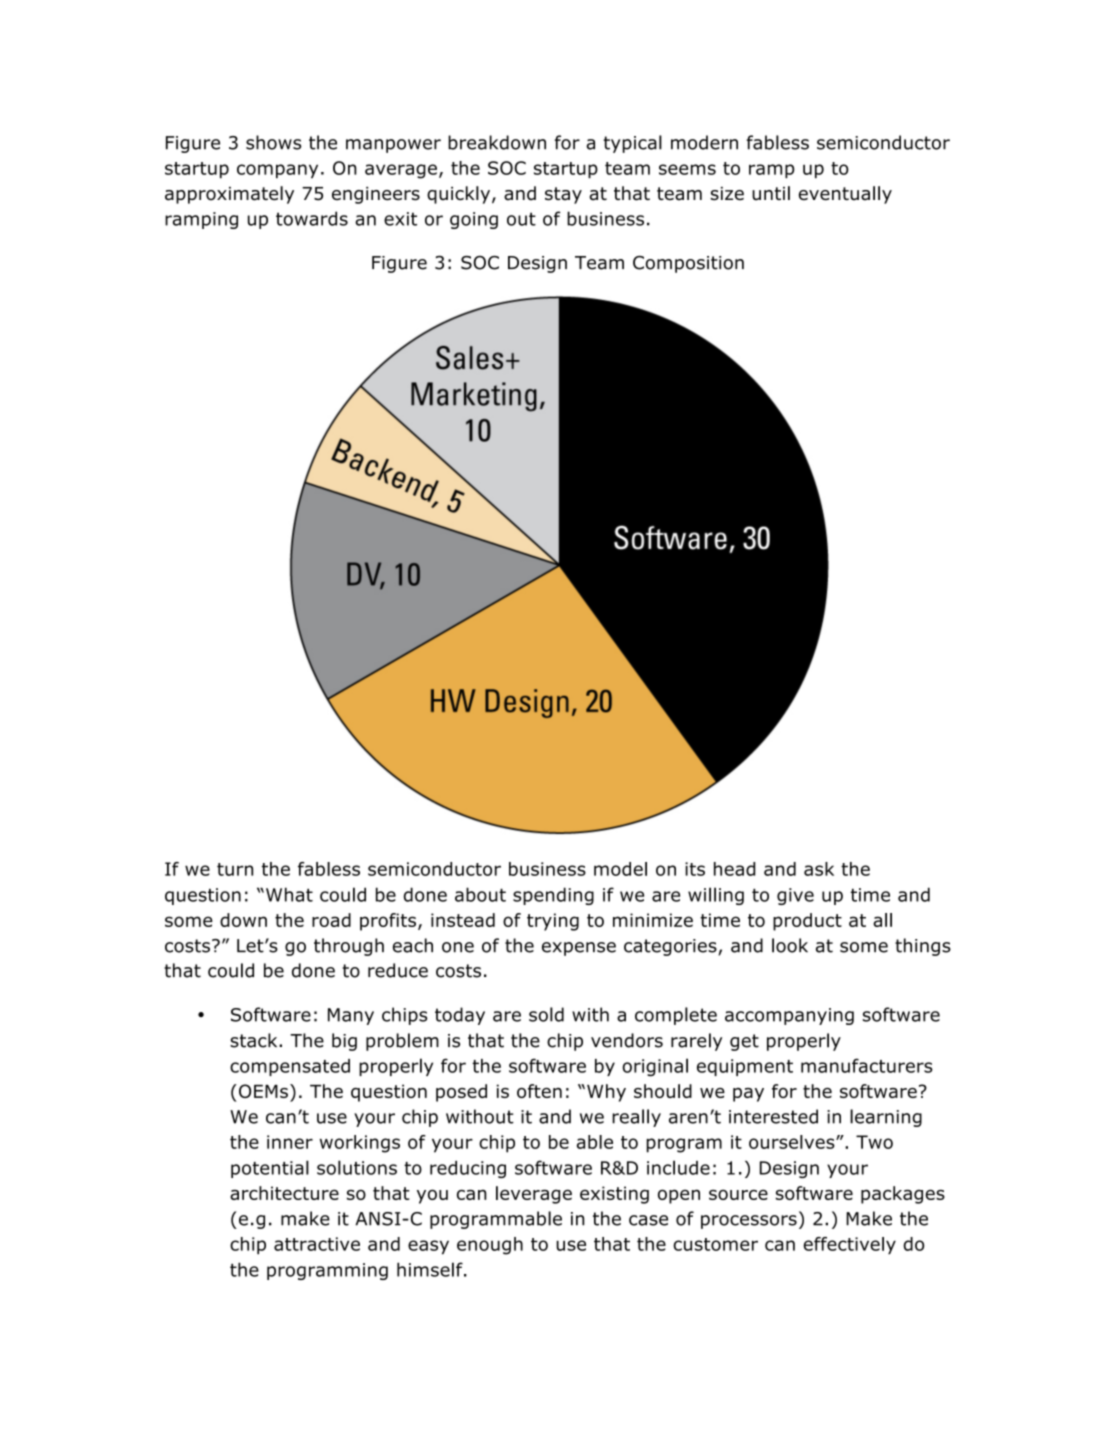 This document has height=1444, width=1116. I want to click on attractive, so click(317, 1244).
